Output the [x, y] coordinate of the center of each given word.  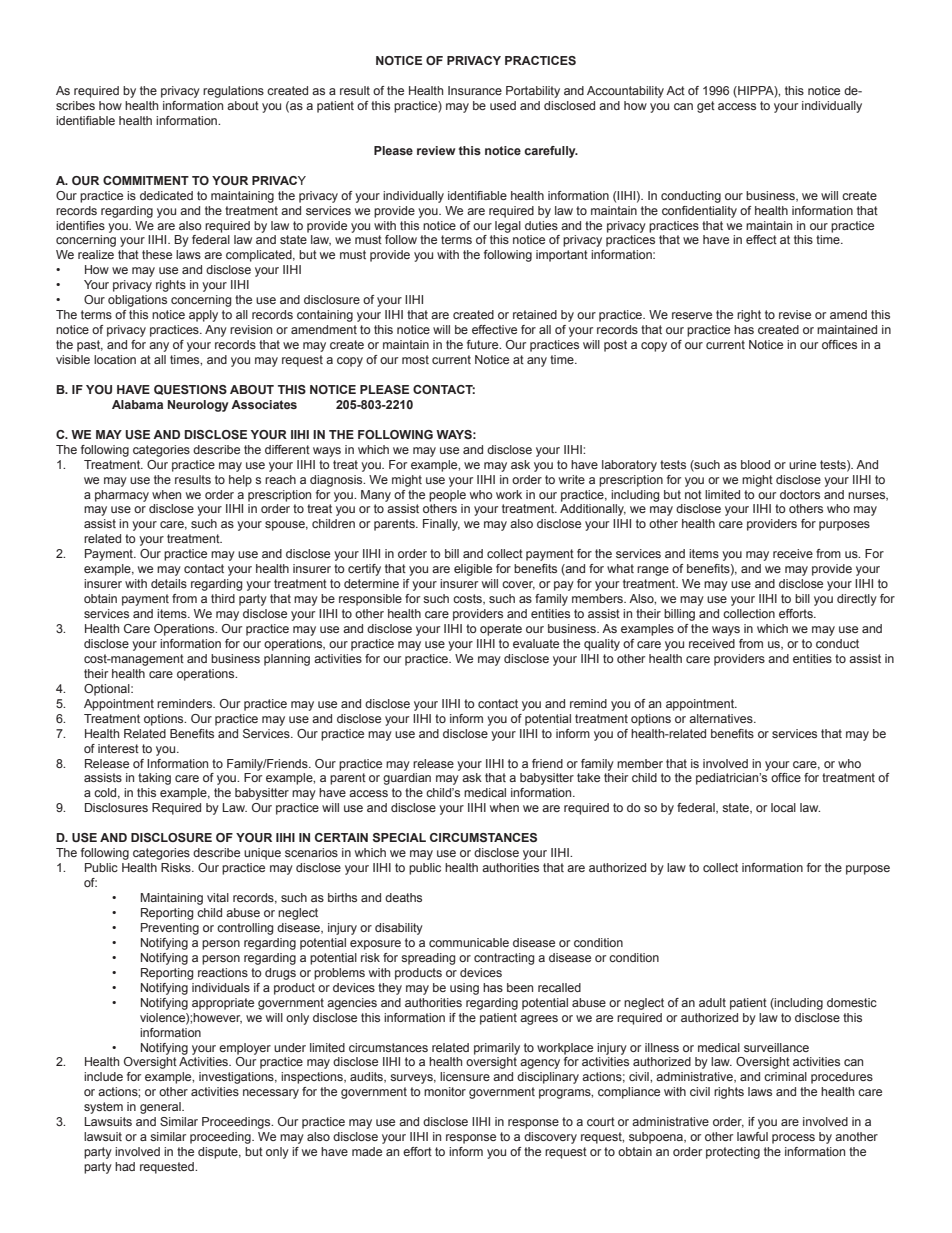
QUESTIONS [190, 390]
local [783, 807]
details [169, 583]
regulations [233, 92]
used [503, 105]
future [484, 344]
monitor [445, 1091]
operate [501, 630]
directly [857, 600]
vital [218, 897]
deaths [403, 897]
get [706, 107]
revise [795, 314]
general [161, 1108]
